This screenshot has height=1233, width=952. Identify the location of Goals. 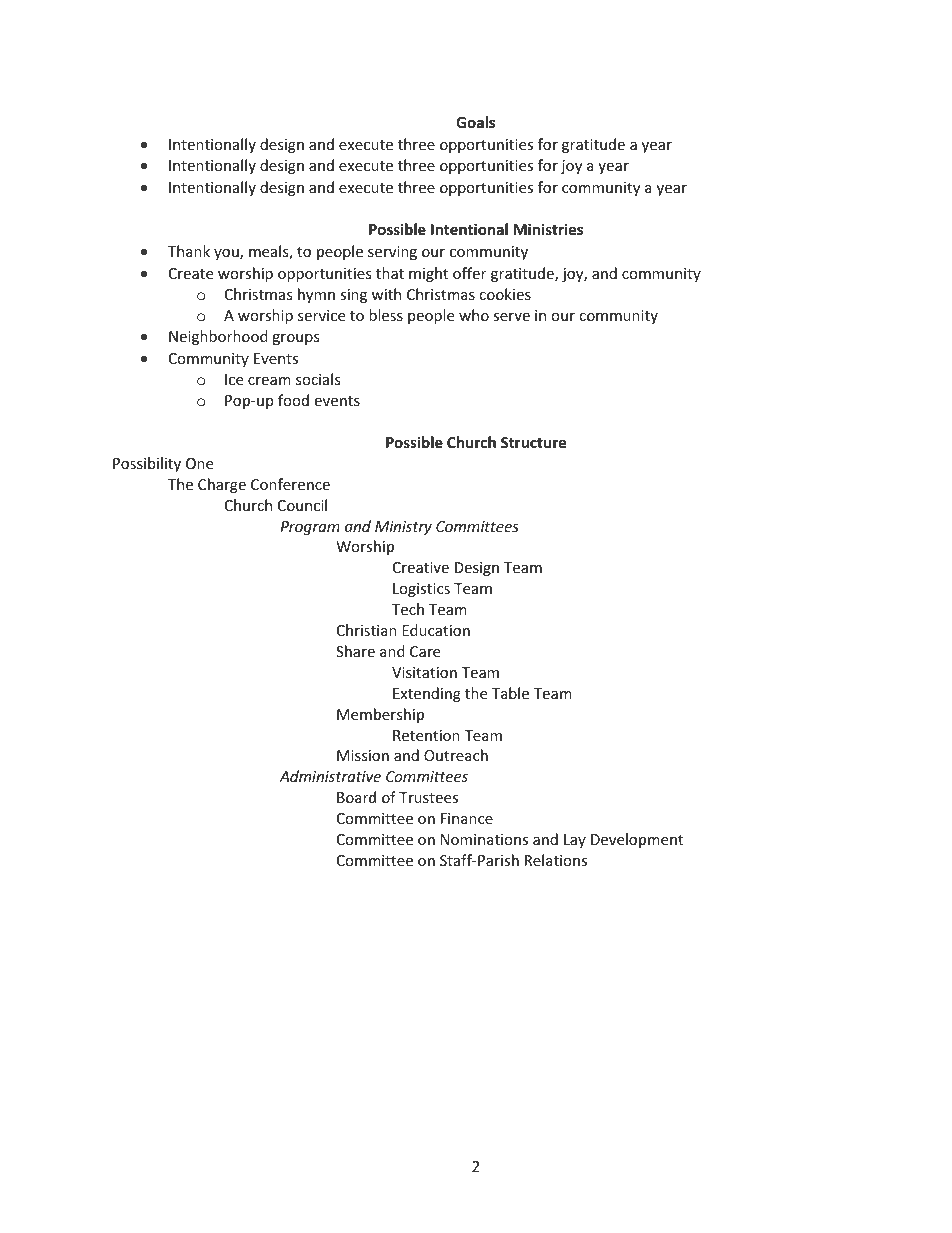
(475, 122).
